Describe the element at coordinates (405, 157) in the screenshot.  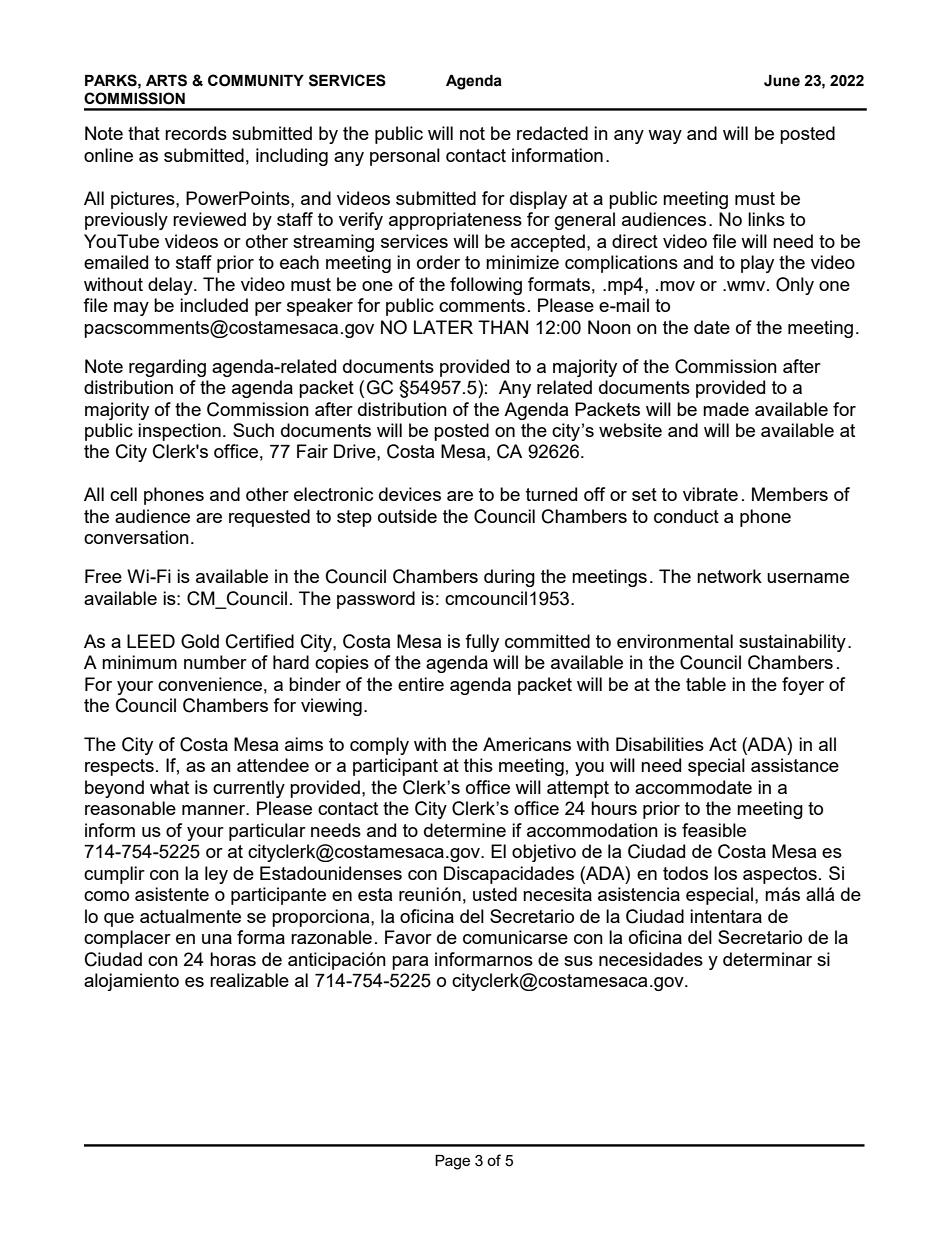
I see `personal` at that location.
